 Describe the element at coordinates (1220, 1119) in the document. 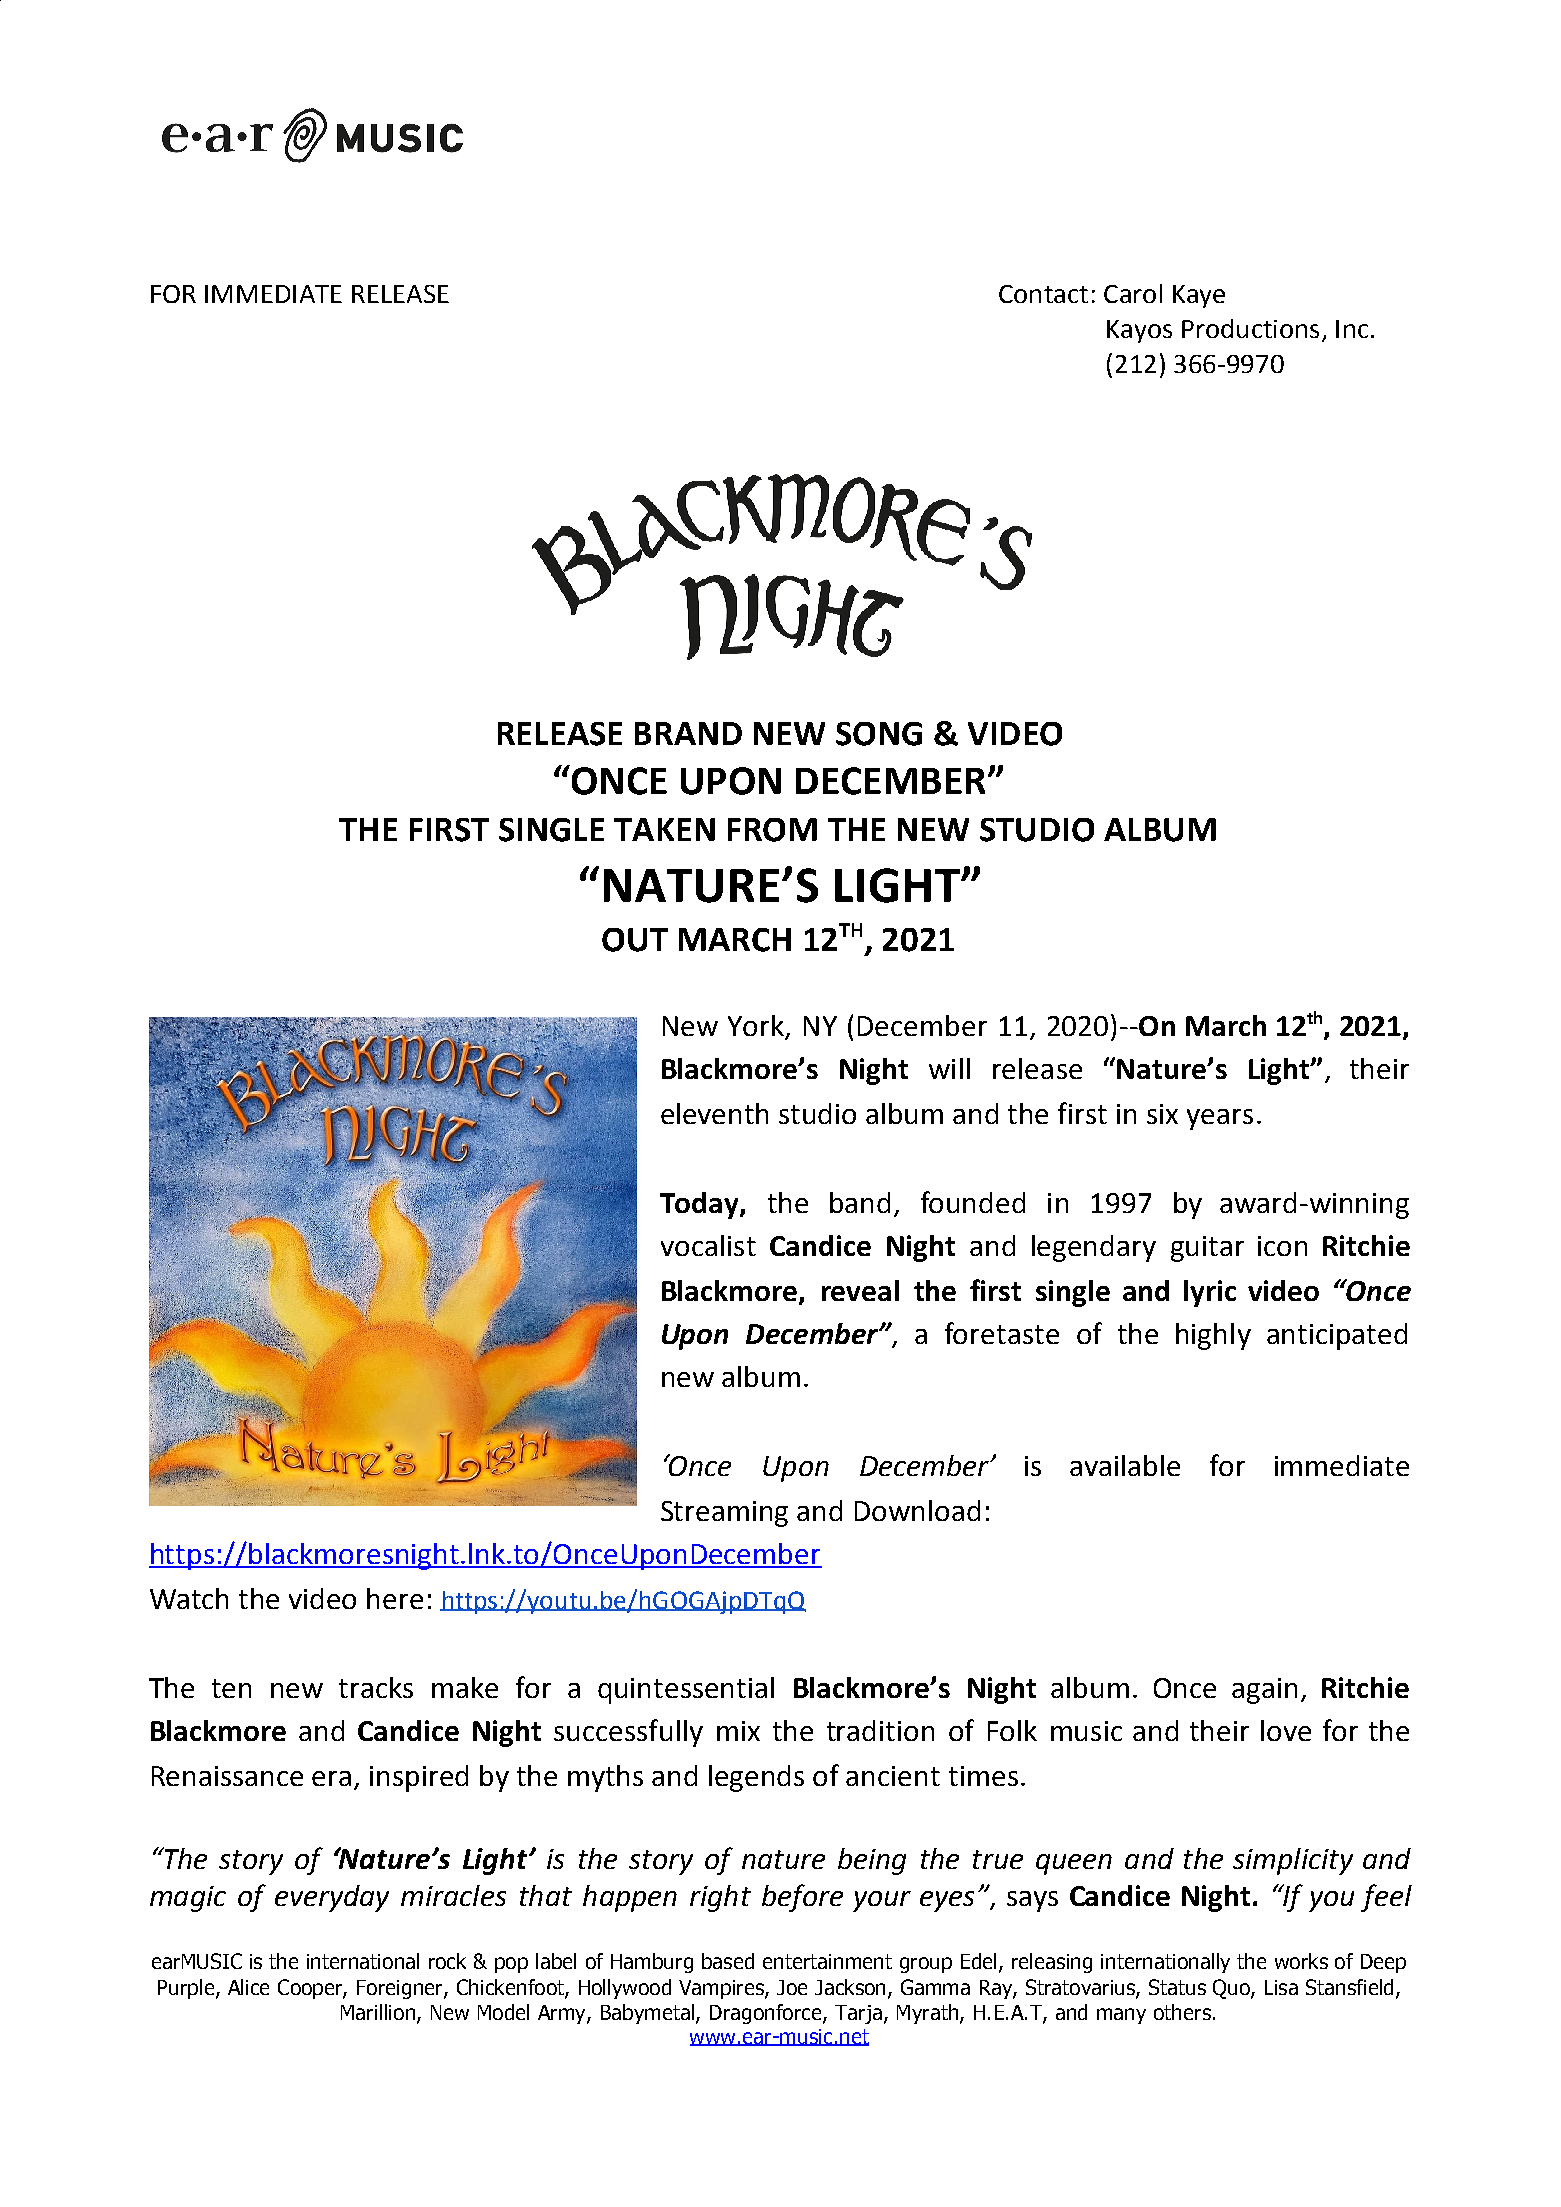

I see `years` at that location.
